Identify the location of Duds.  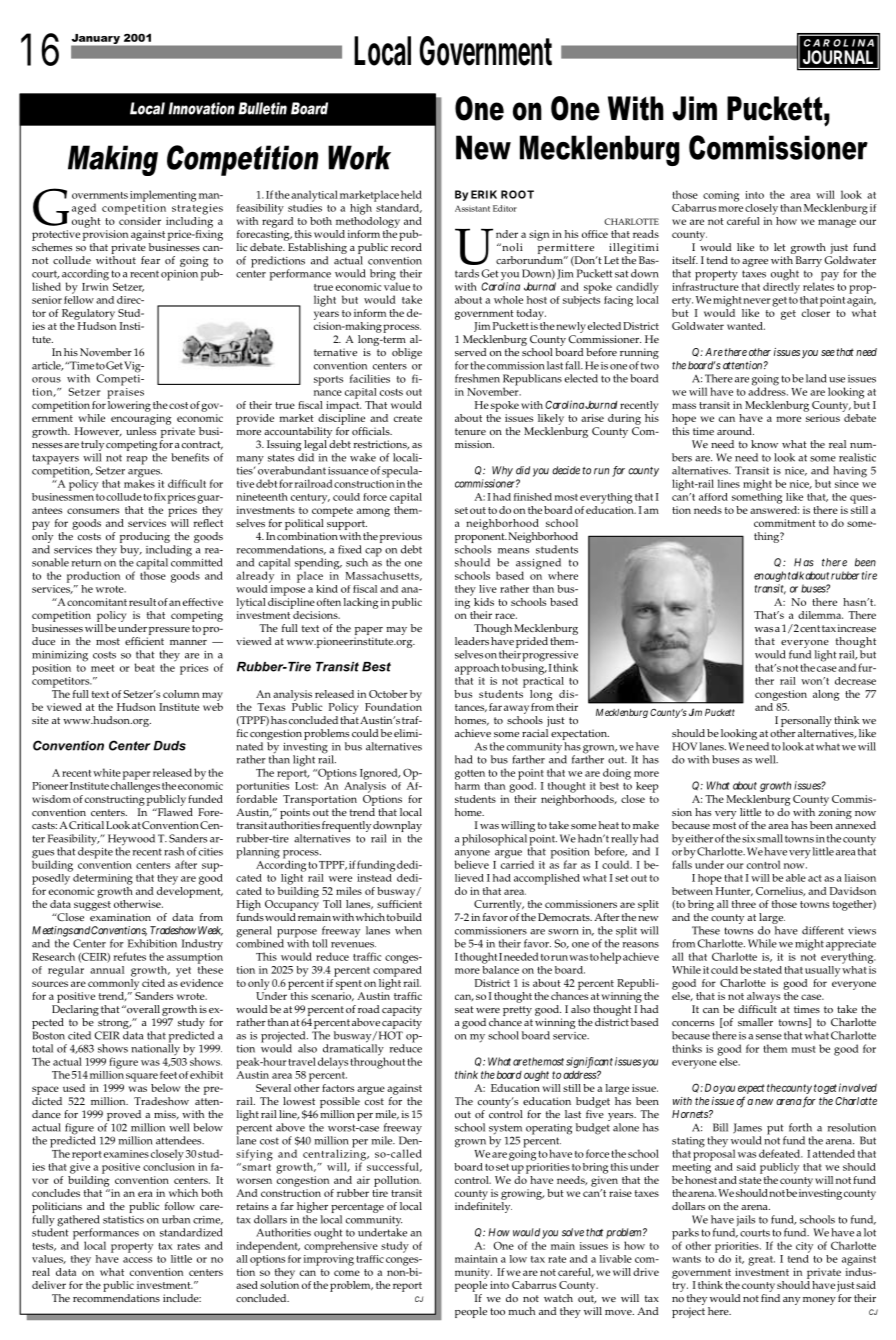
(169, 746).
